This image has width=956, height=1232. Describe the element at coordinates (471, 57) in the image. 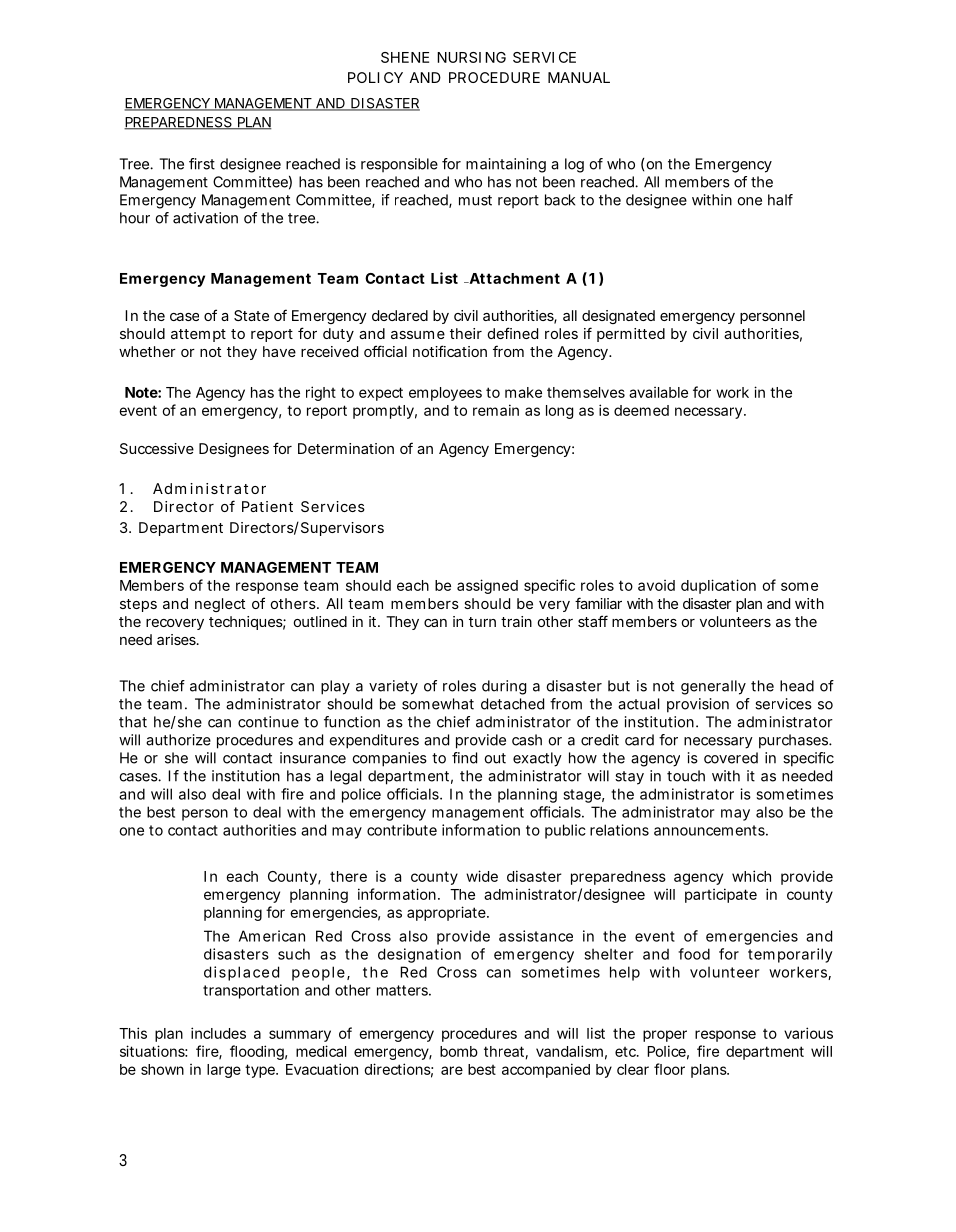

I see `NURSING` at that location.
